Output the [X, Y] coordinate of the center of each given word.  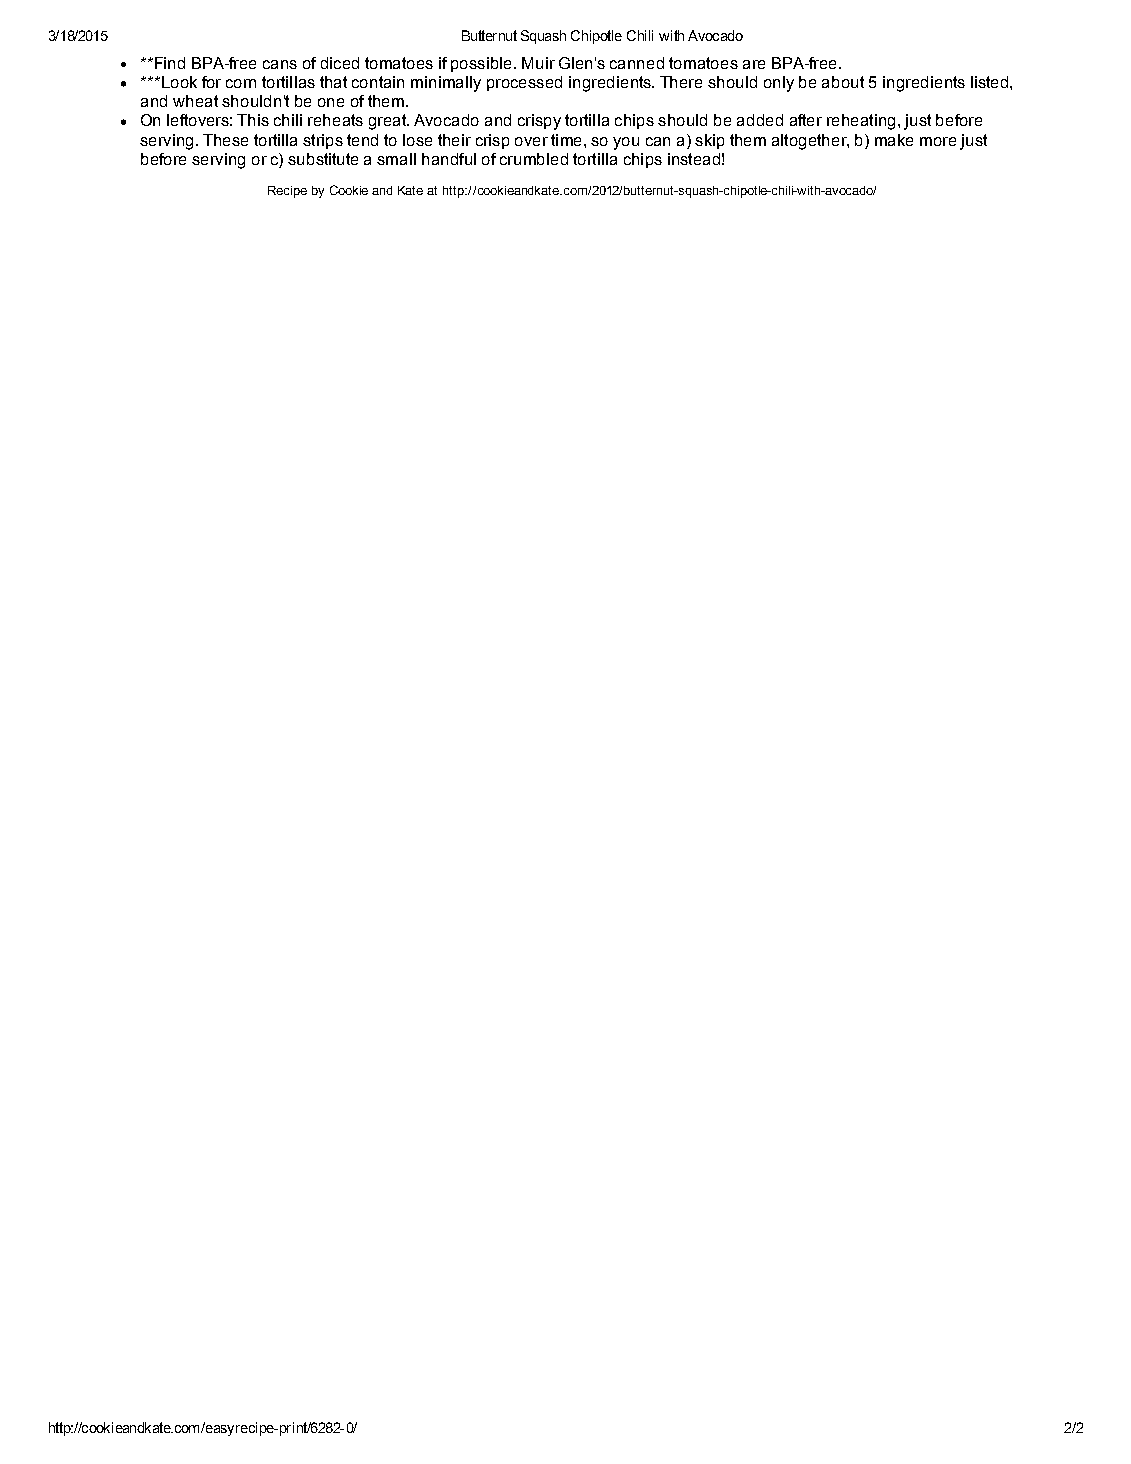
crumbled [534, 159]
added [760, 120]
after [806, 120]
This [253, 120]
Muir [538, 63]
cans [280, 64]
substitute [323, 159]
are [754, 64]
